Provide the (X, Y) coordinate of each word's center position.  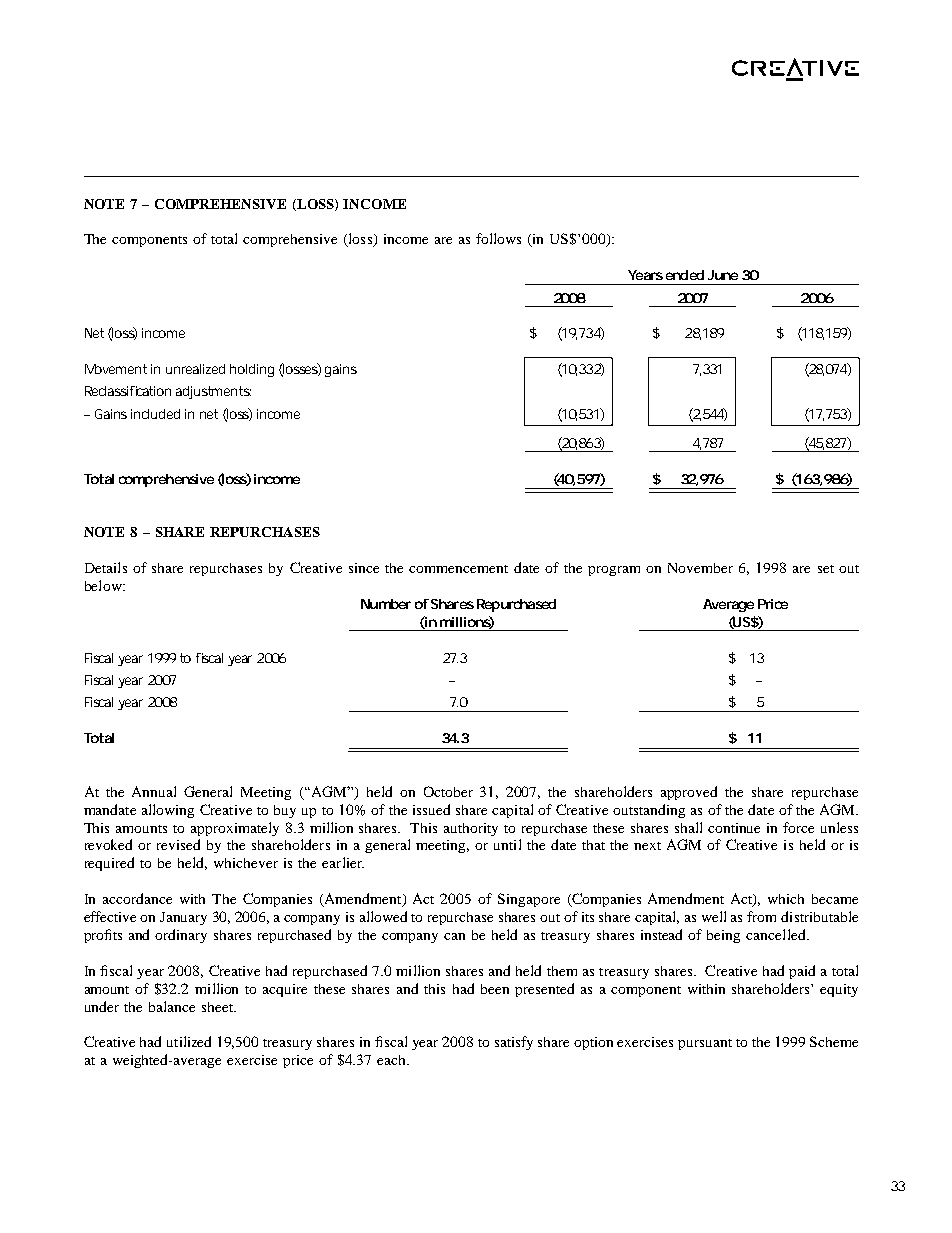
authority (471, 829)
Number (386, 604)
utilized (189, 1041)
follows (498, 238)
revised (178, 844)
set (826, 569)
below (104, 585)
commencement (458, 569)
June (723, 275)
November (700, 568)
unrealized (195, 369)
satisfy (514, 1043)
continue (734, 828)
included (155, 414)
